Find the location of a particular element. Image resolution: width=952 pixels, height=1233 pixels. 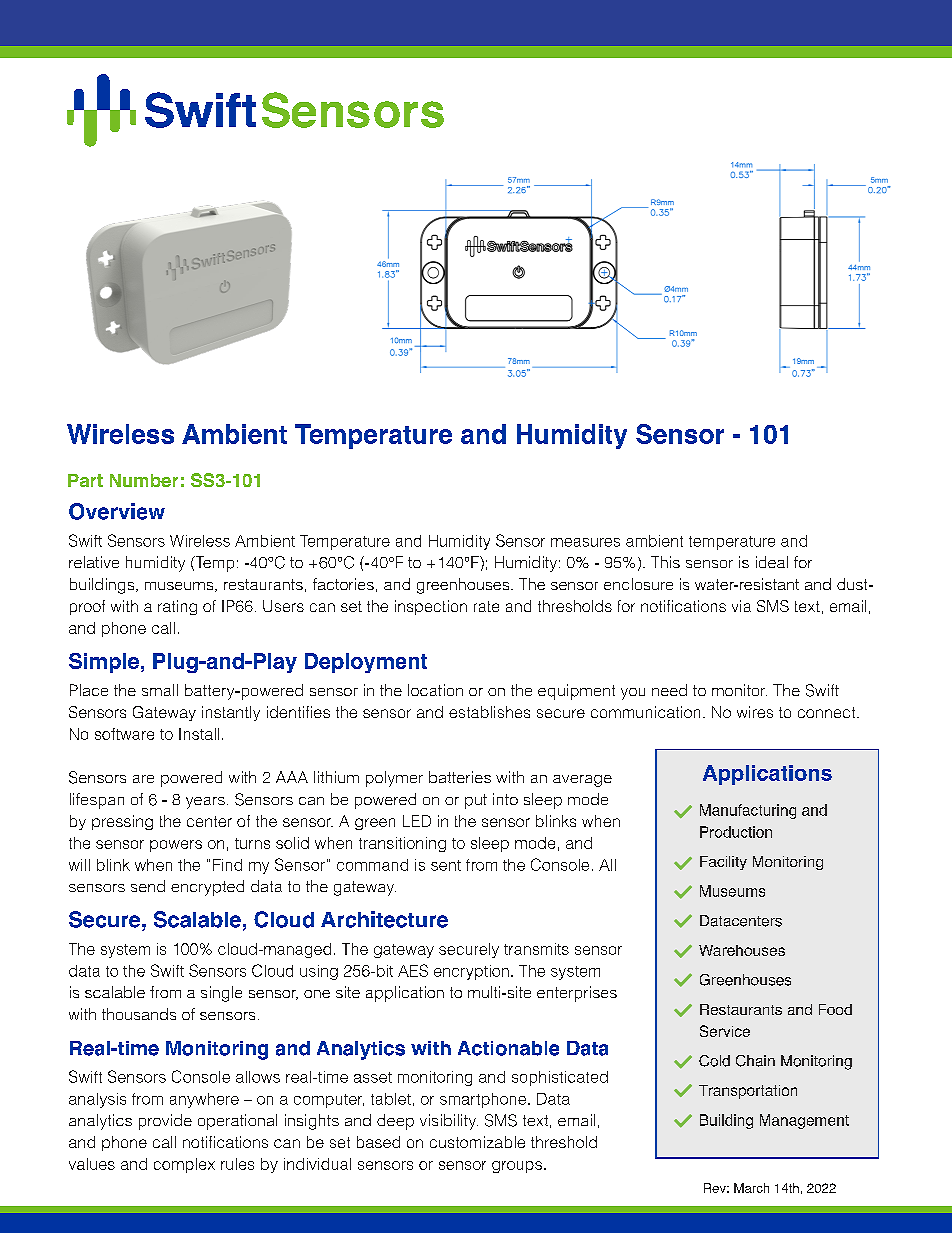

complex is located at coordinates (184, 1165).
